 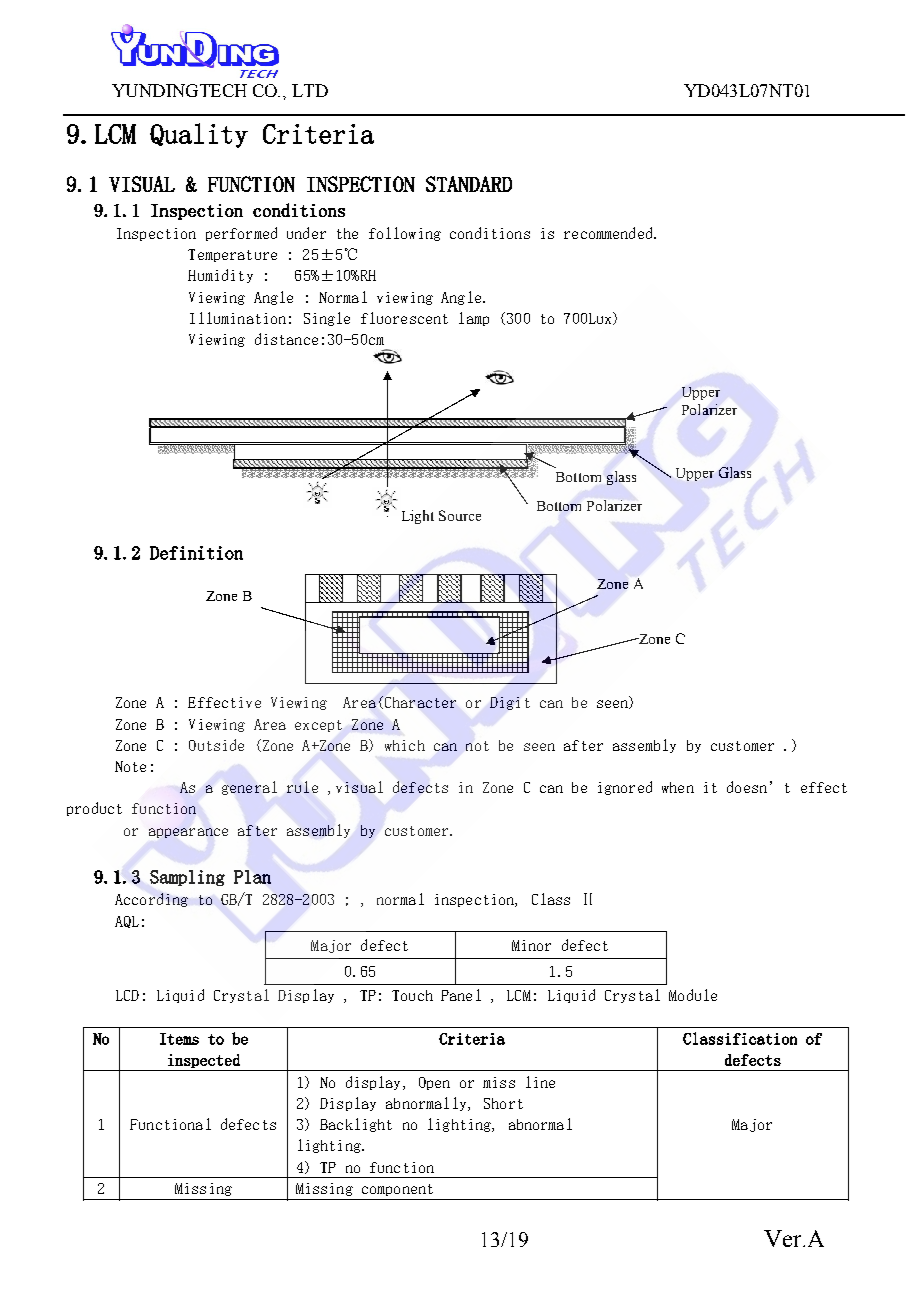 What do you see at coordinates (404, 318) in the image?
I see `fluorescent` at bounding box center [404, 318].
